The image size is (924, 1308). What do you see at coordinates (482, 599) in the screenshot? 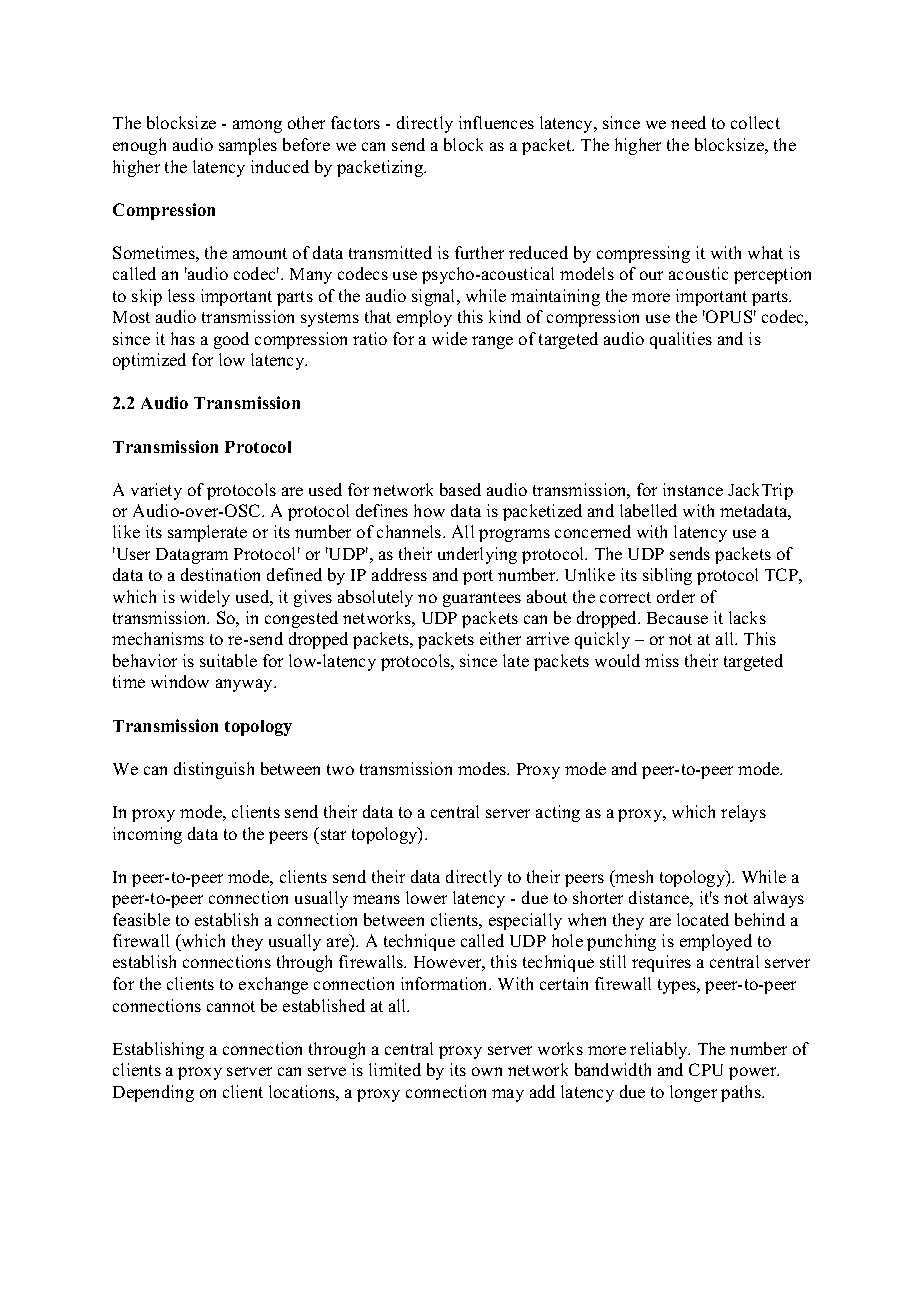
I see `guarantees` at bounding box center [482, 599].
